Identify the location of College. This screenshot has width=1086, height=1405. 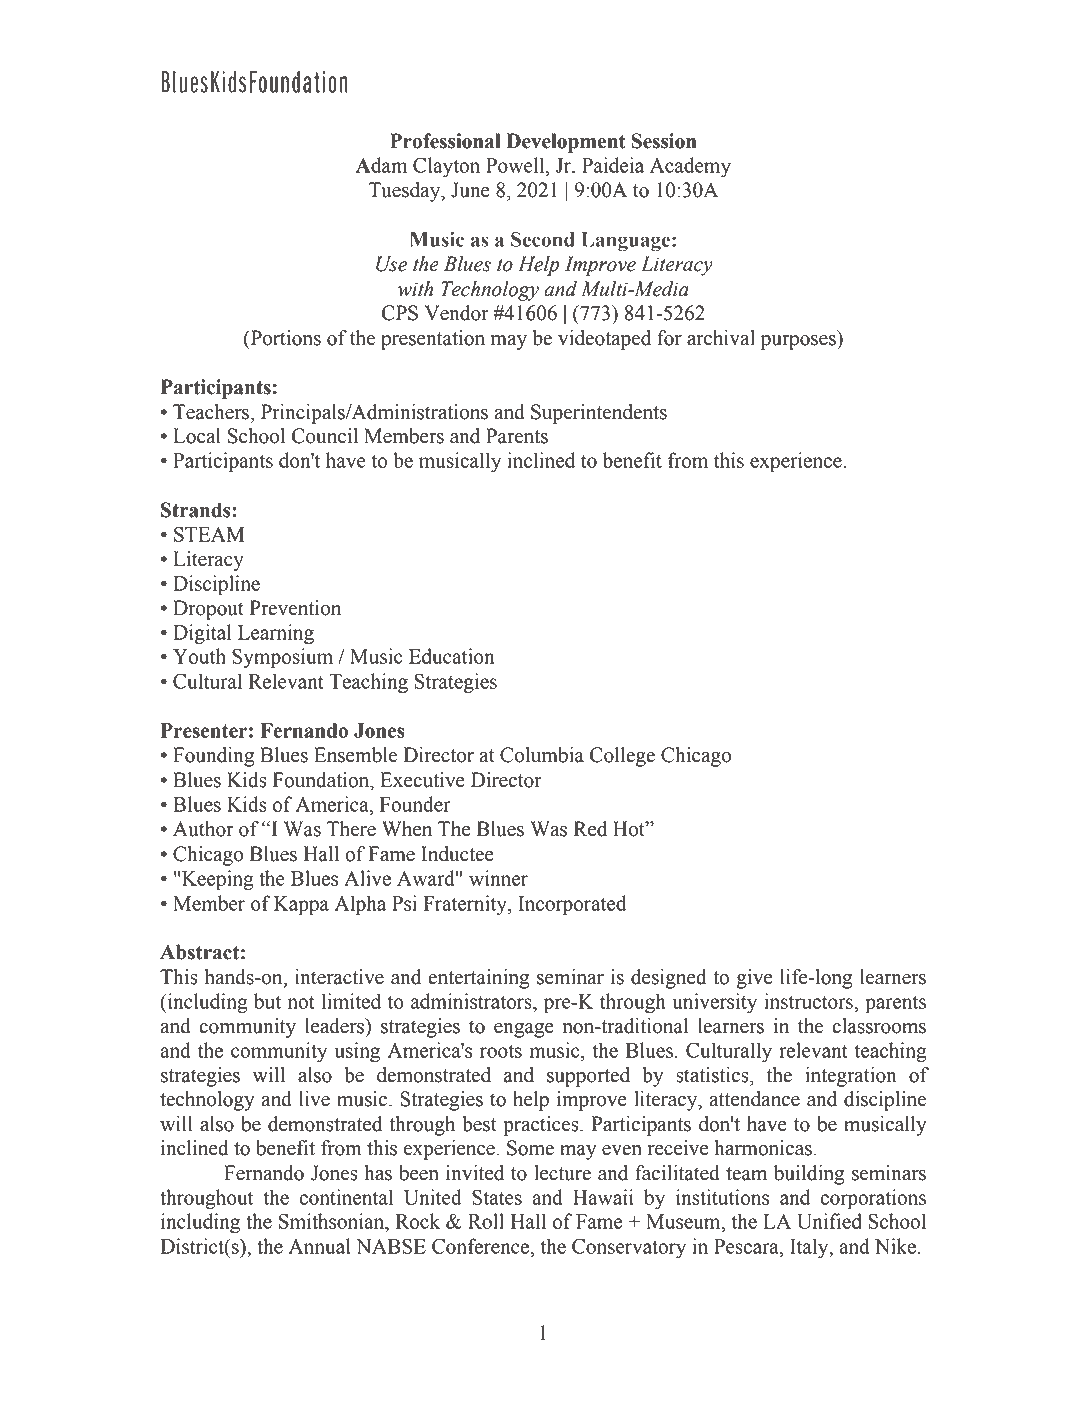
(622, 757).
